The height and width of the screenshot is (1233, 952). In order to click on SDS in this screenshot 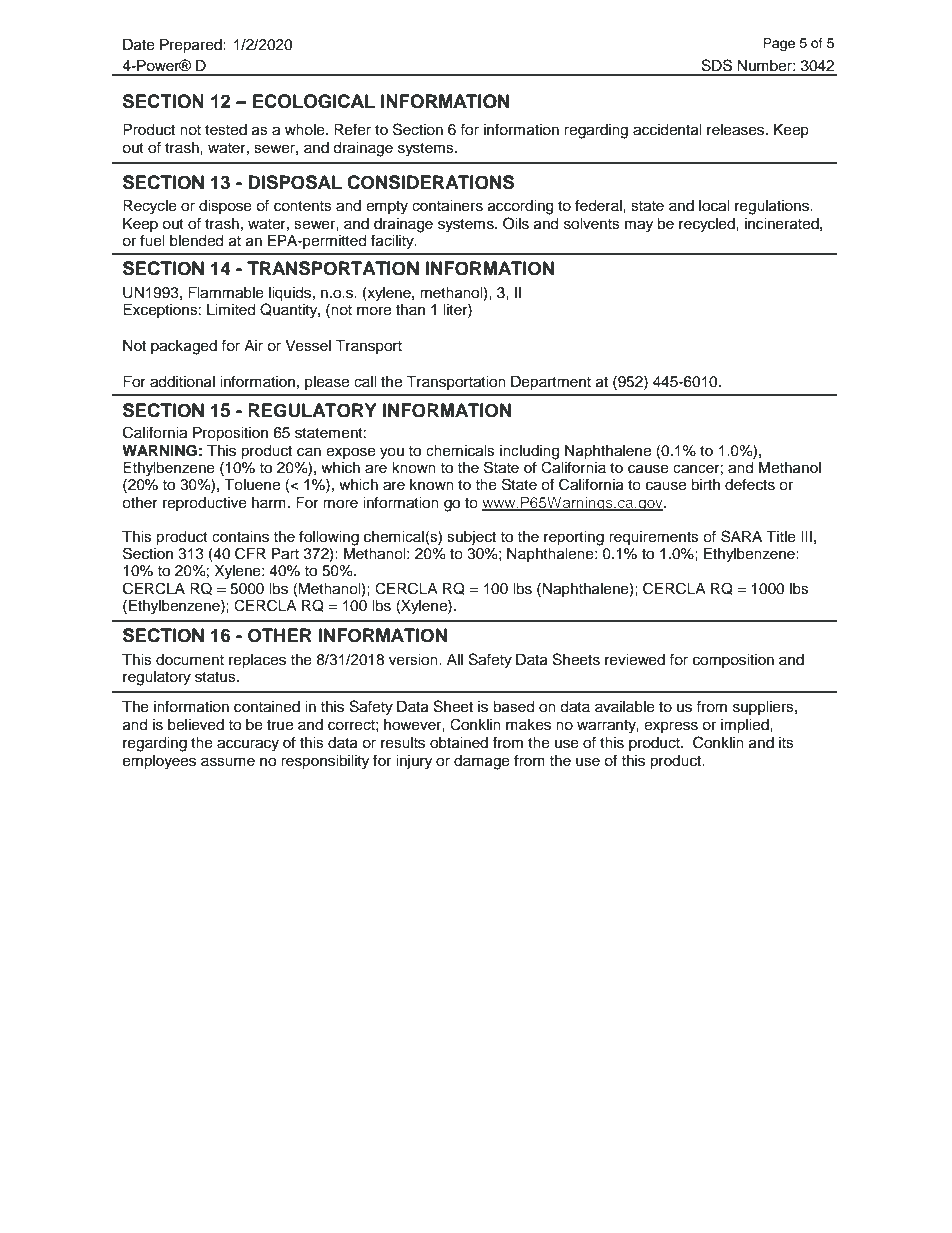, I will do `click(717, 65)`.
